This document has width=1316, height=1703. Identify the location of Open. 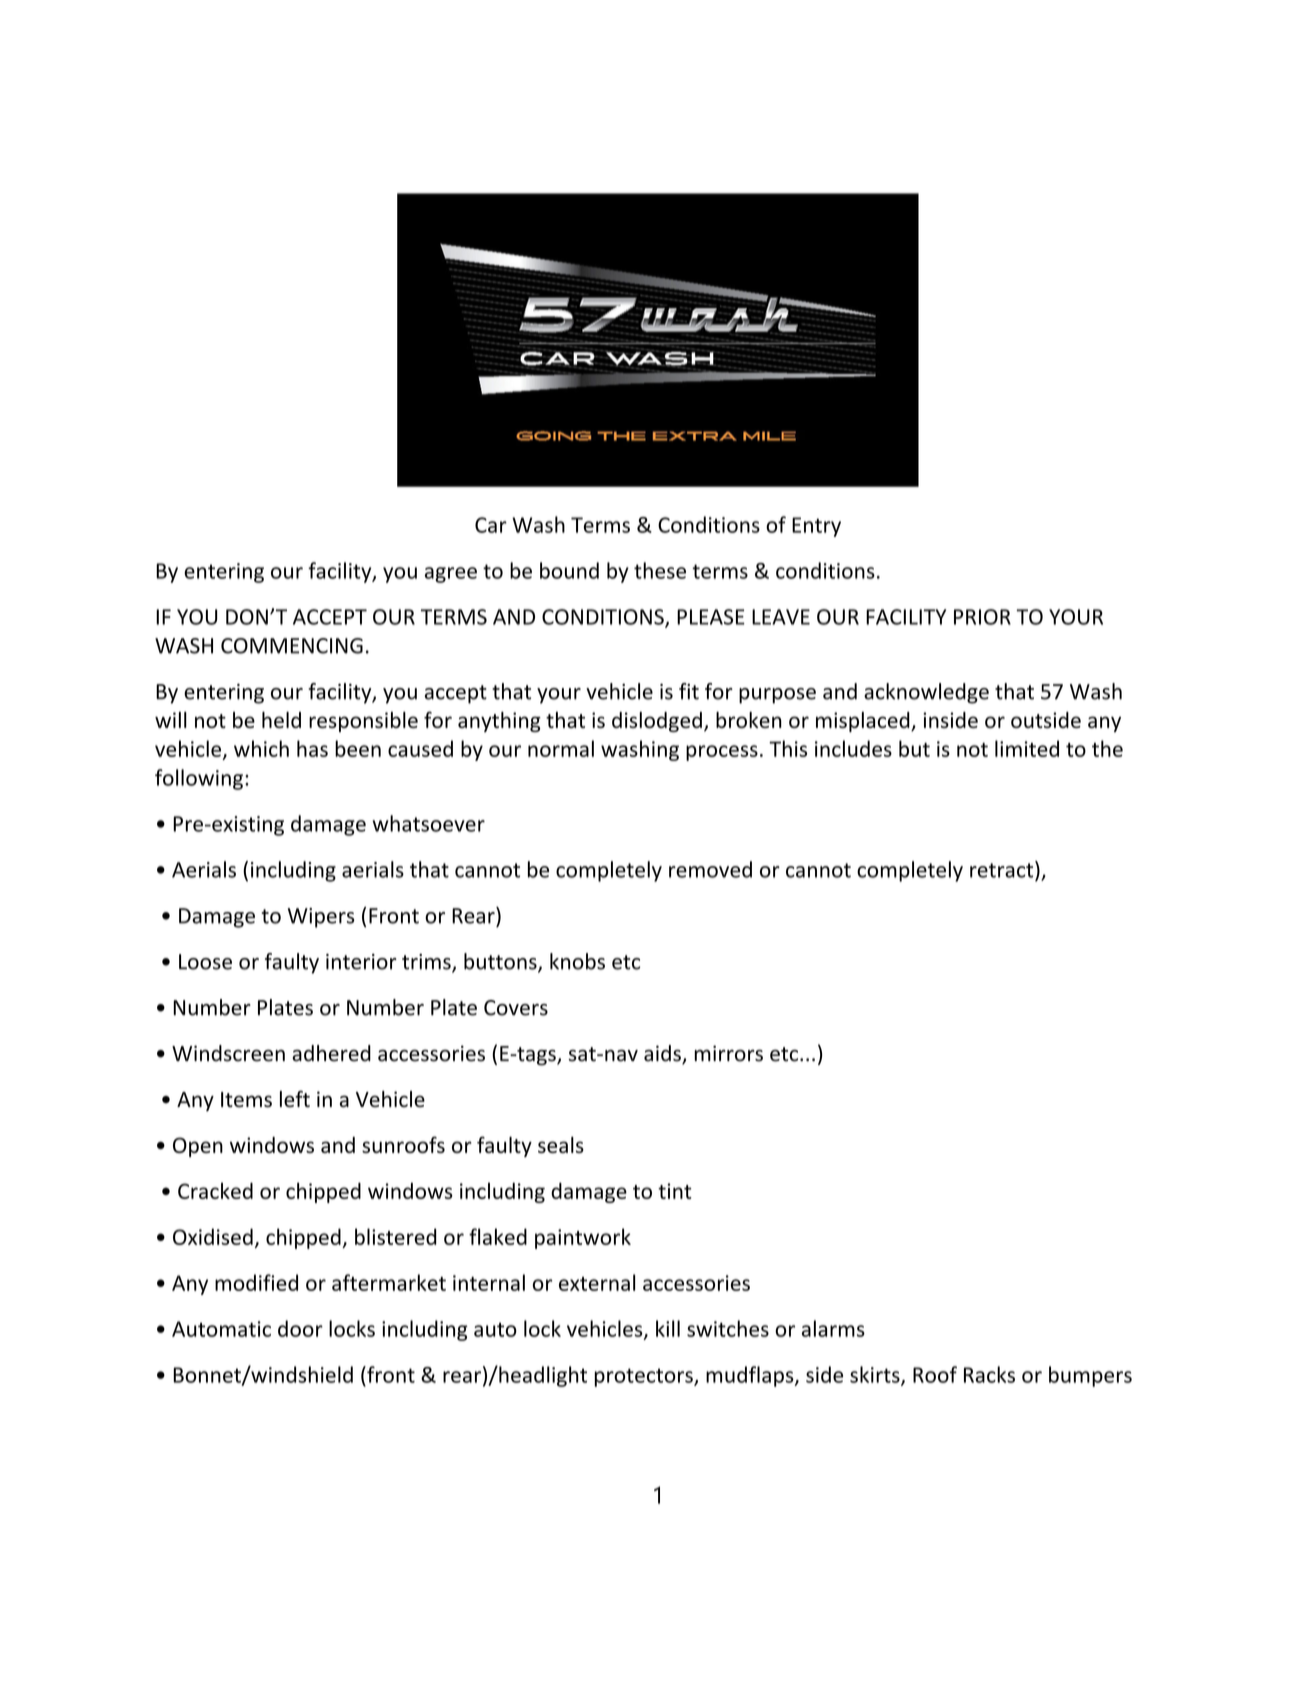
(198, 1147).
